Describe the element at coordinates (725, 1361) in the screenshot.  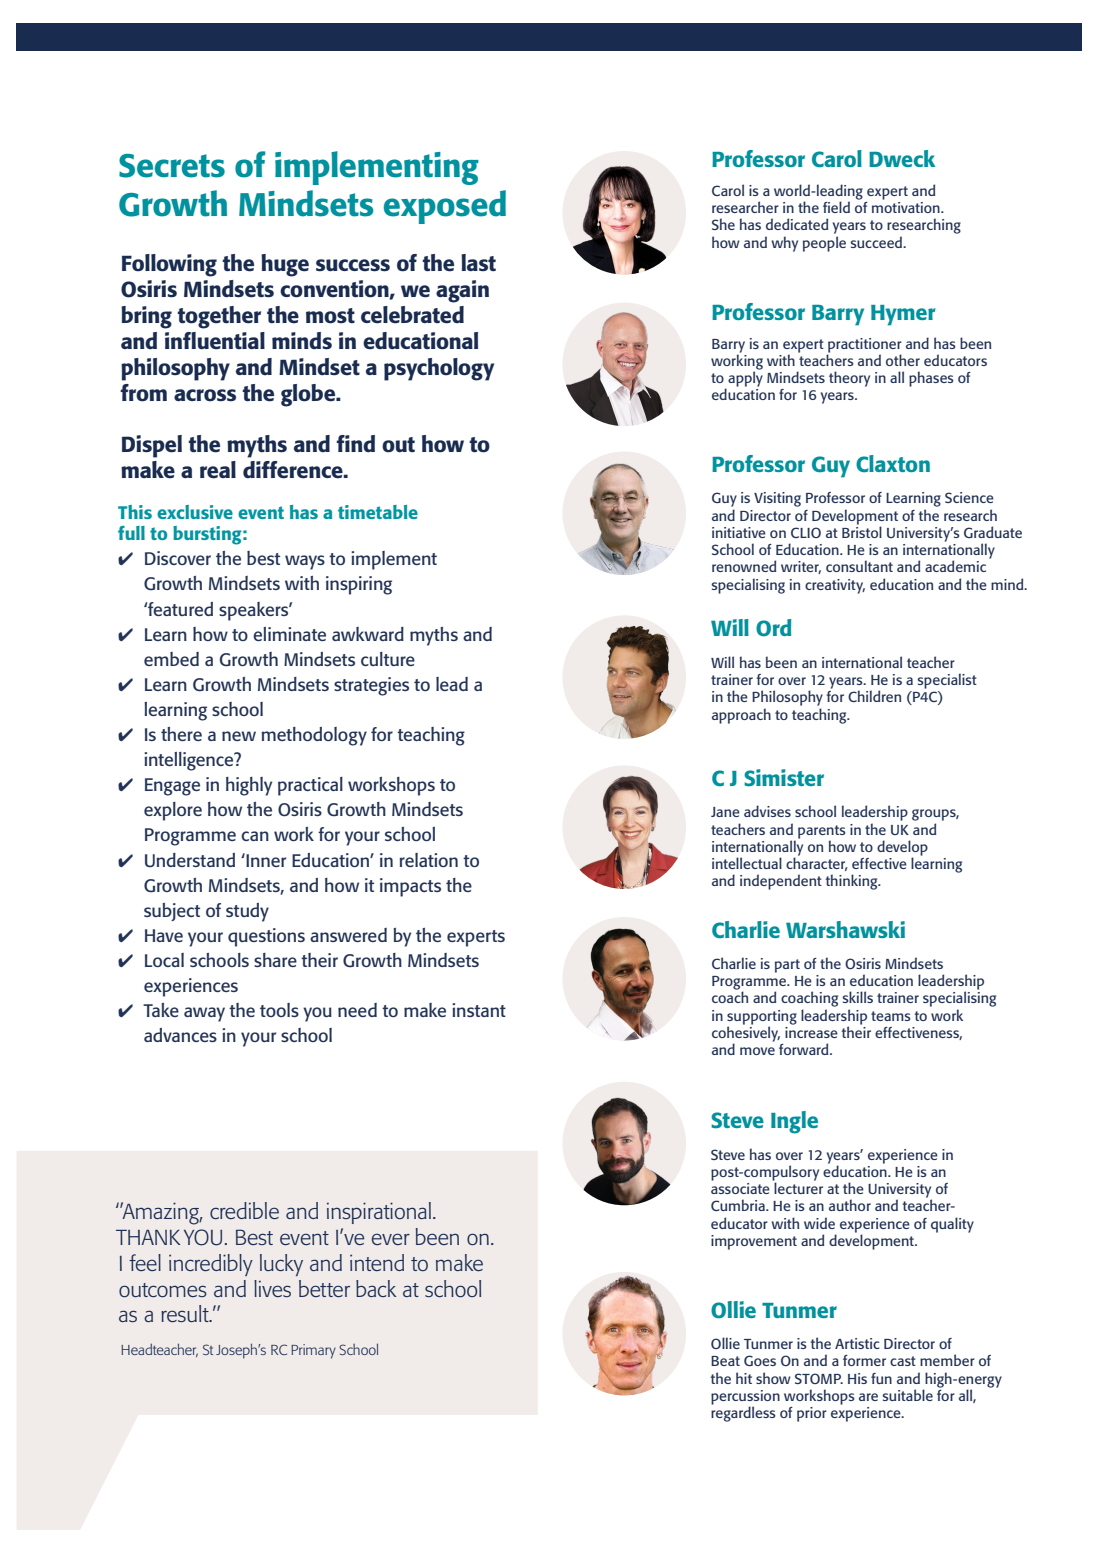
I see `Beat` at that location.
